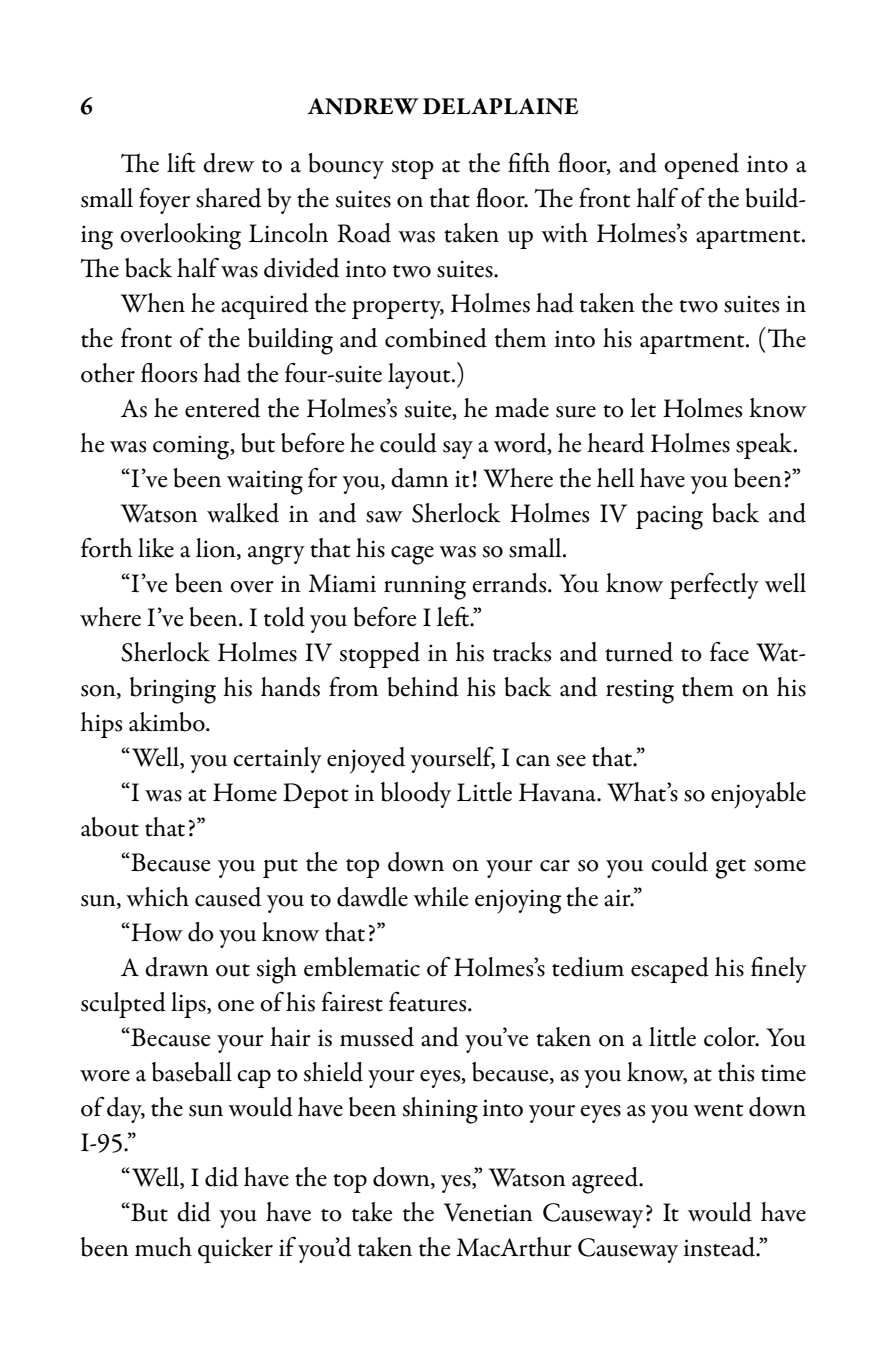  What do you see at coordinates (765, 446) in the page?
I see `speak` at bounding box center [765, 446].
